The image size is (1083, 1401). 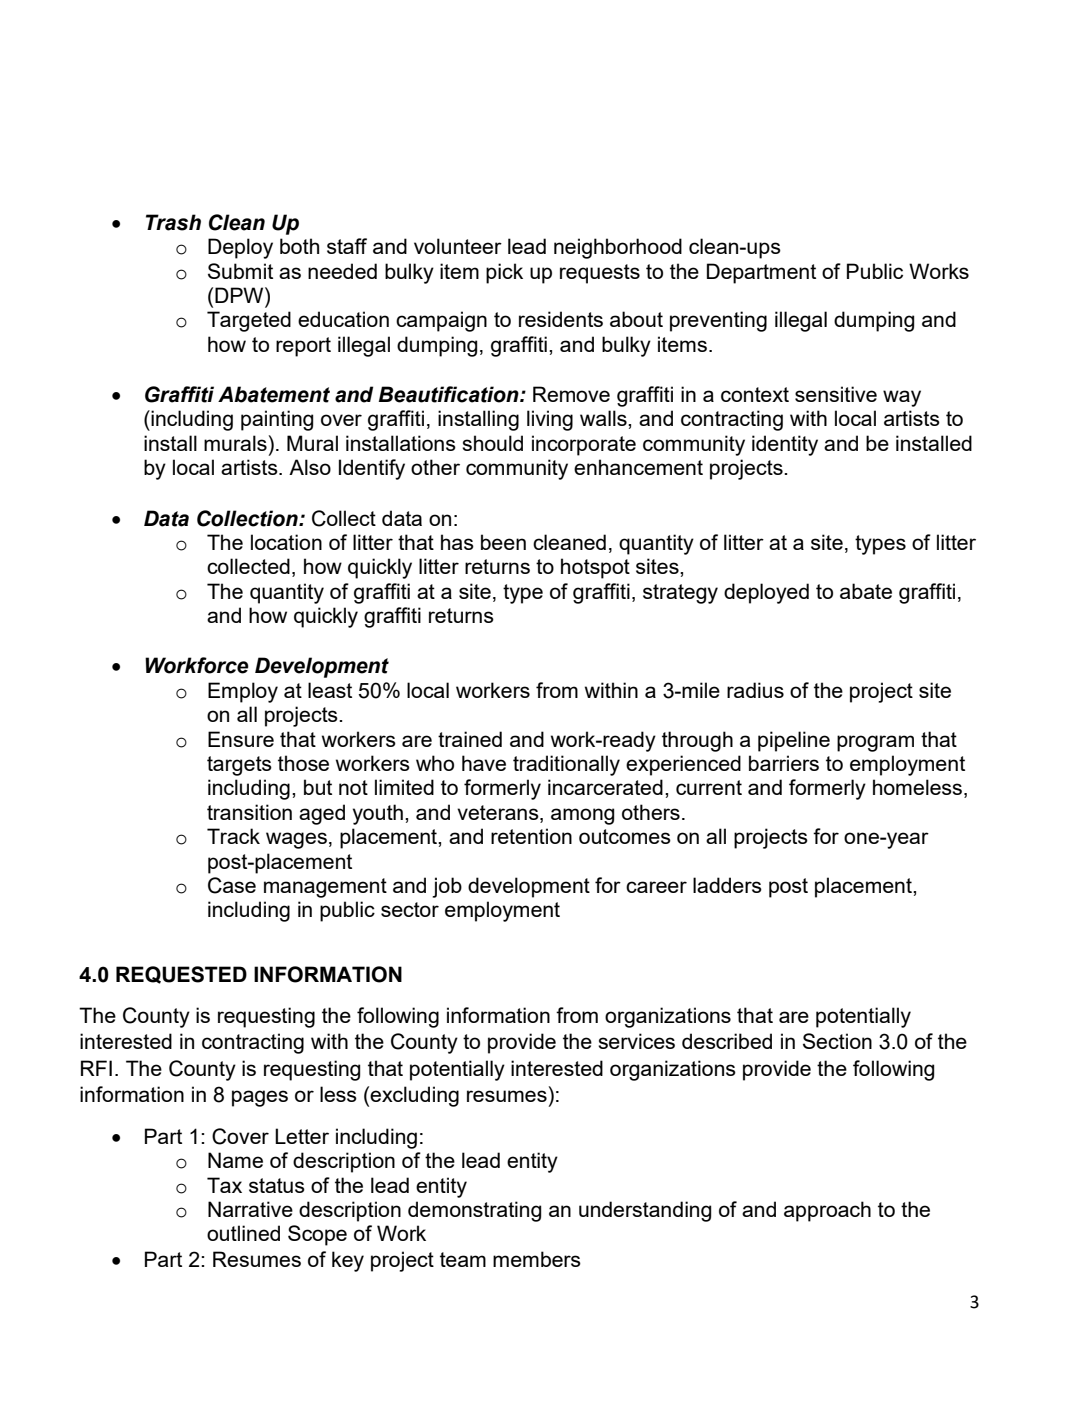 I want to click on REQUESTED, so click(x=181, y=975).
